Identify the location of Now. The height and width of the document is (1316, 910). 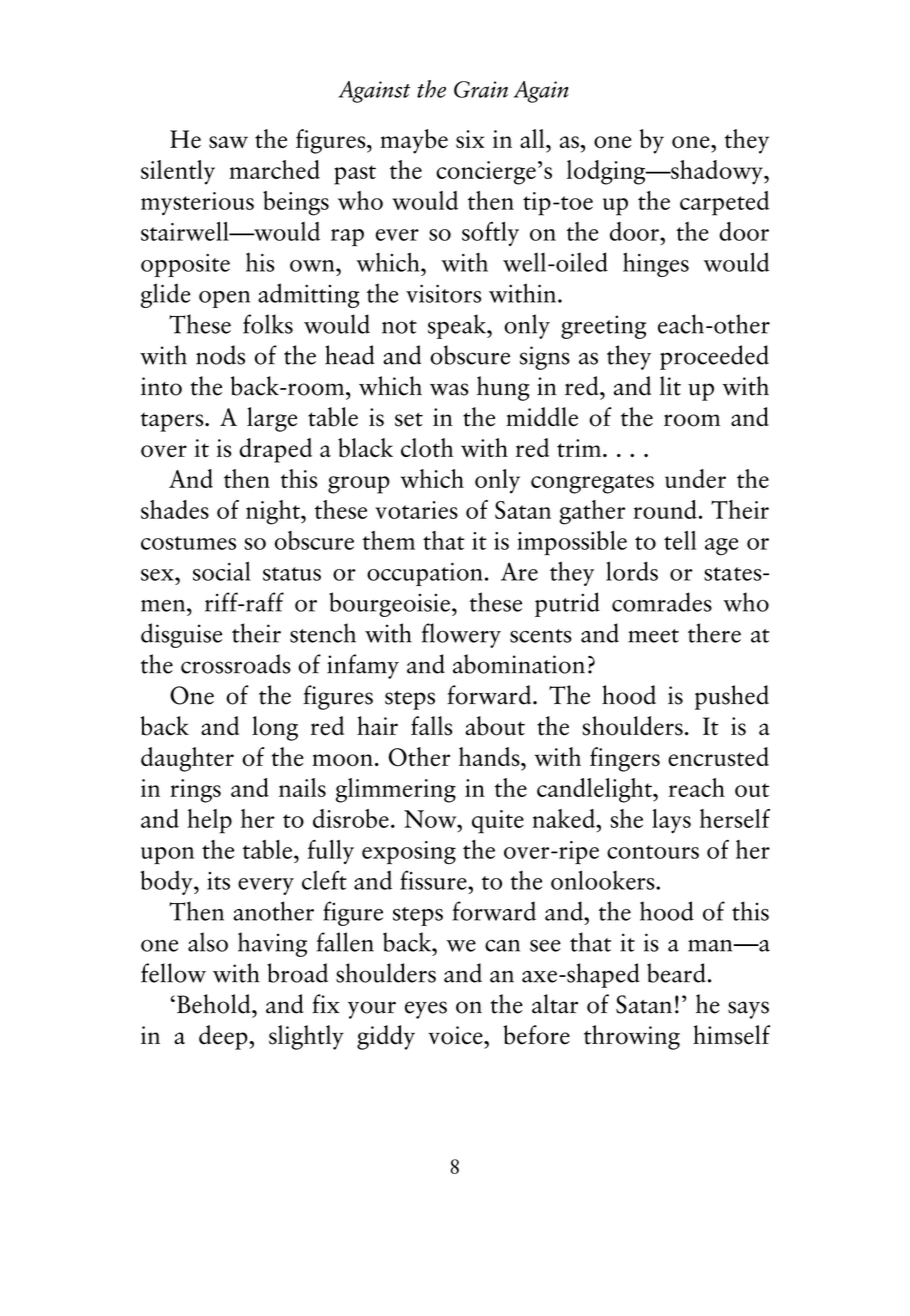
(431, 819).
